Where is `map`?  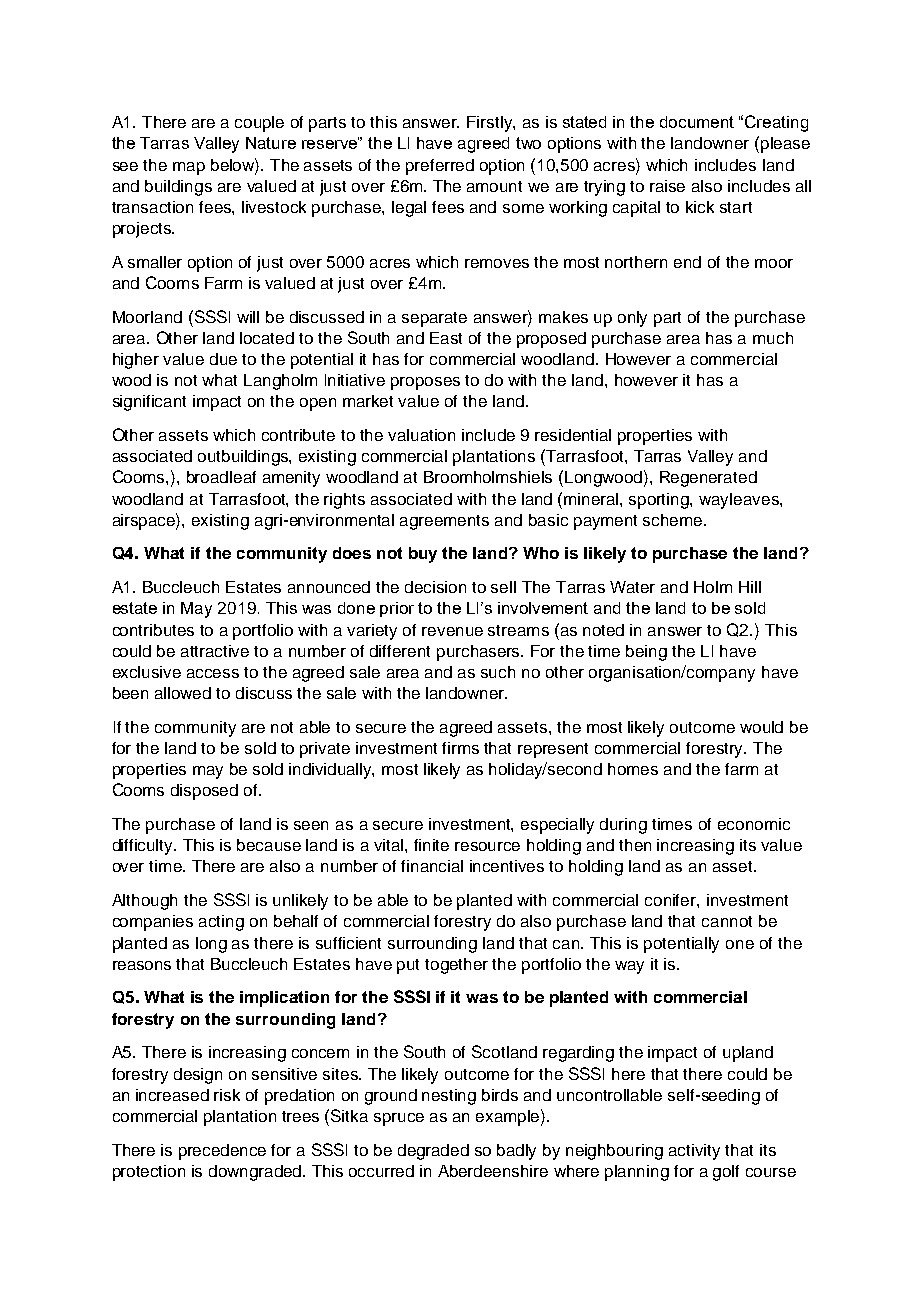 map is located at coordinates (189, 168).
